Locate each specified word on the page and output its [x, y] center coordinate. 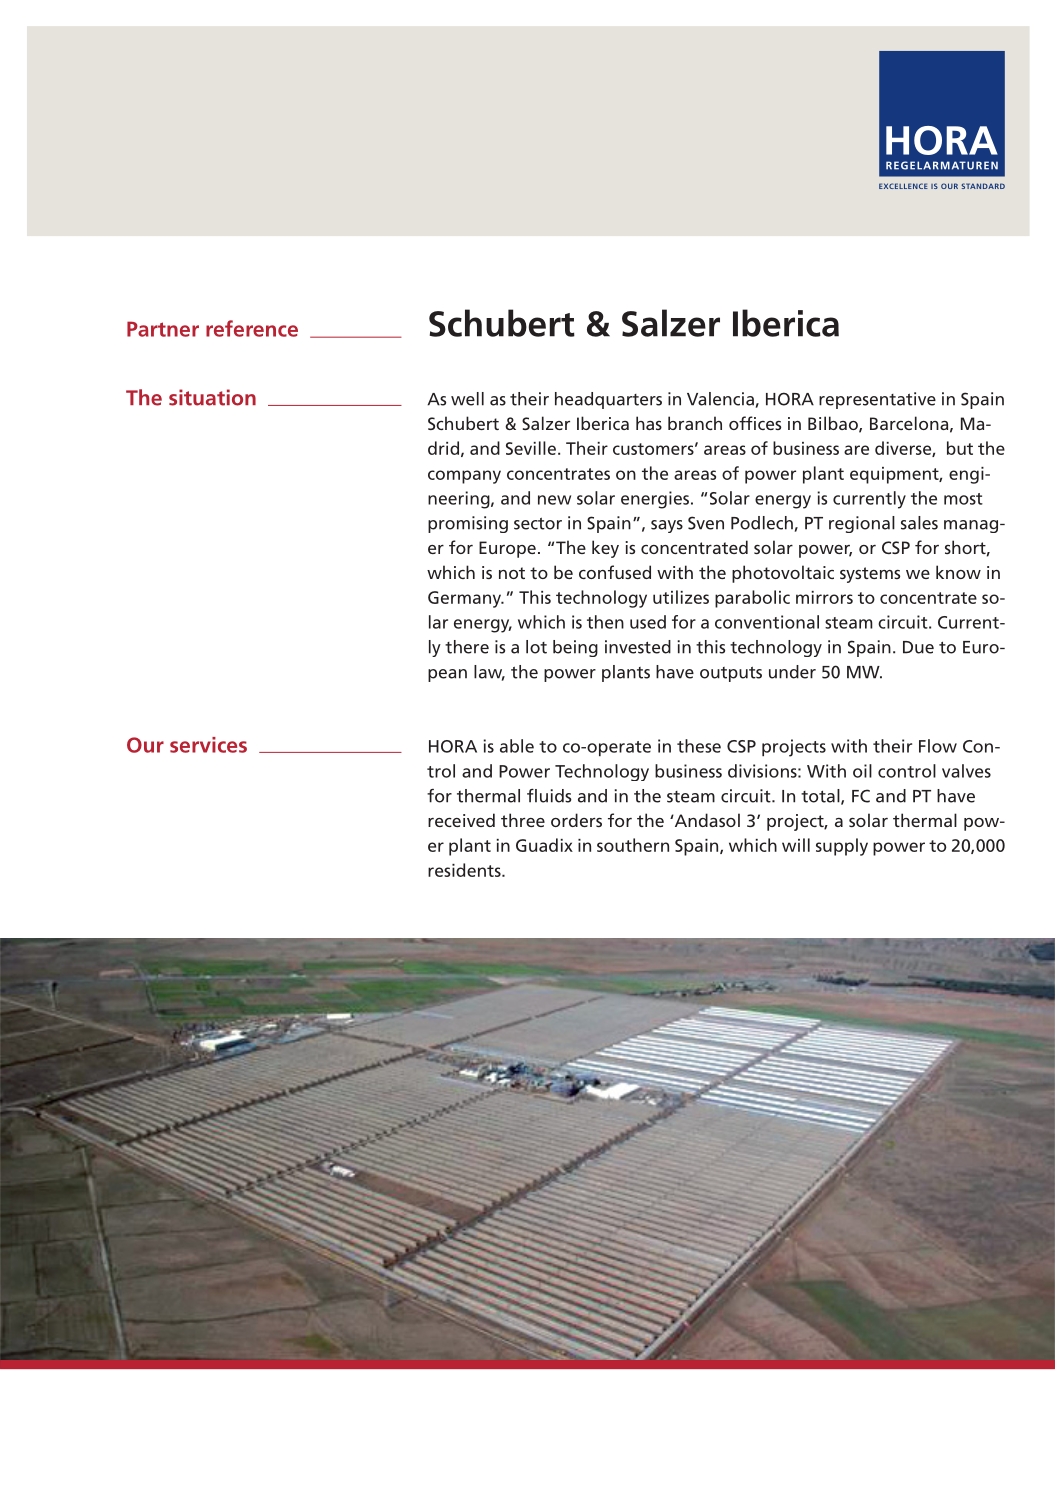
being [575, 648]
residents [465, 870]
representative [877, 400]
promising [468, 524]
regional [862, 524]
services [208, 745]
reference [252, 328]
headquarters [608, 400]
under [792, 672]
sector [538, 523]
